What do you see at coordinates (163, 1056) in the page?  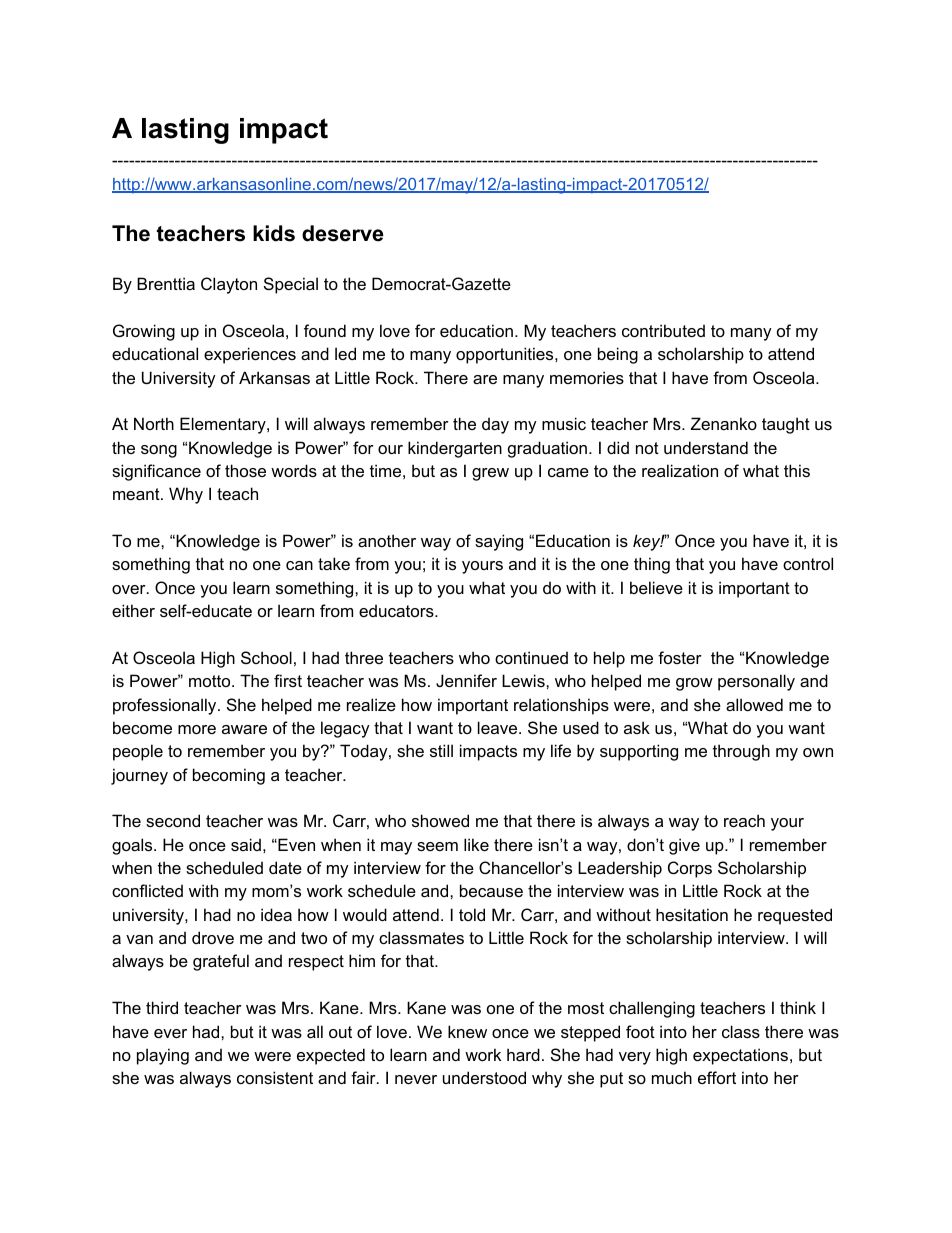 I see `playing` at bounding box center [163, 1056].
